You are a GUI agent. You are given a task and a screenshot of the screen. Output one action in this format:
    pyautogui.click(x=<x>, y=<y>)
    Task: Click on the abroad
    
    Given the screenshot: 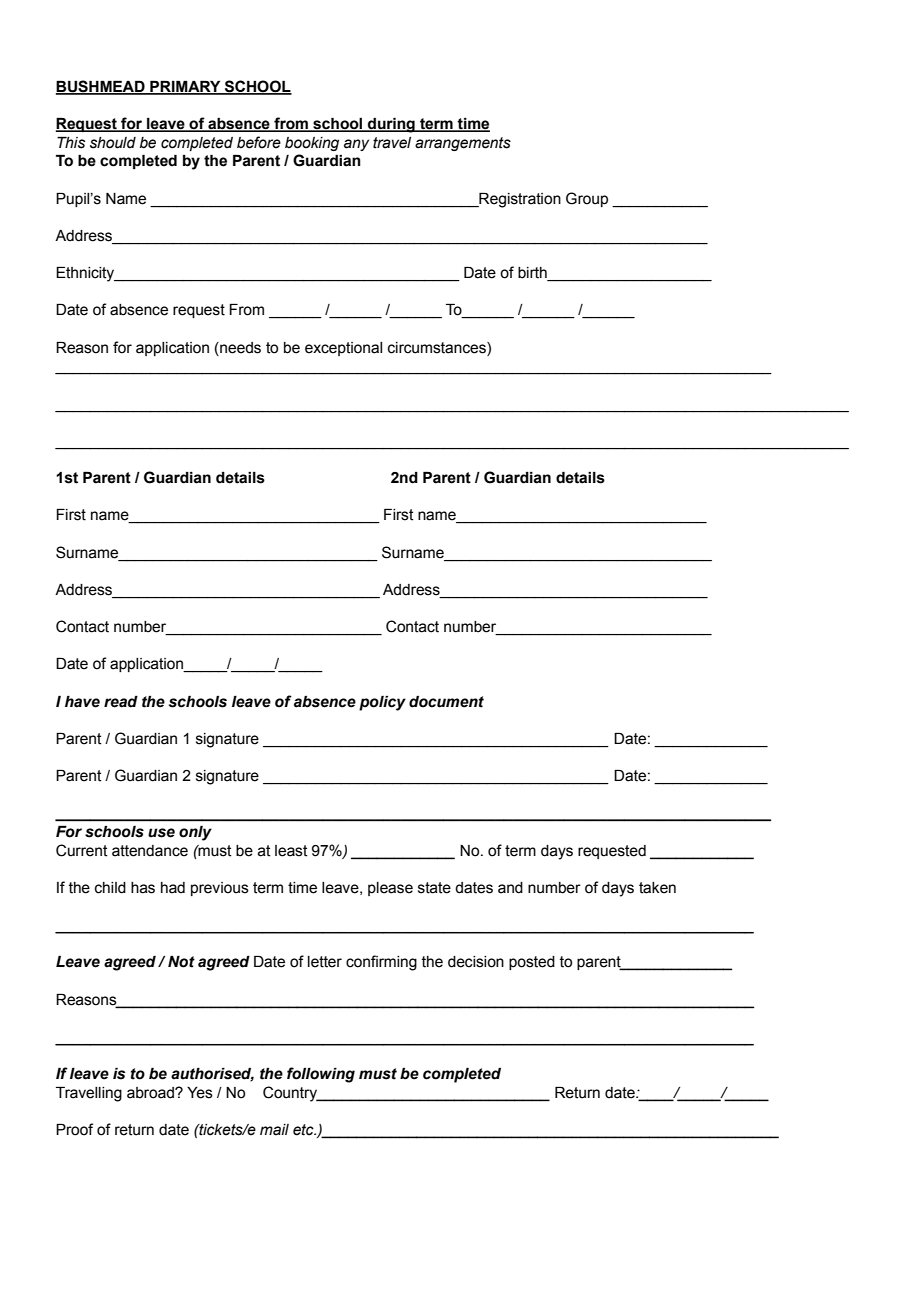 What is the action you would take?
    pyautogui.click(x=151, y=1093)
